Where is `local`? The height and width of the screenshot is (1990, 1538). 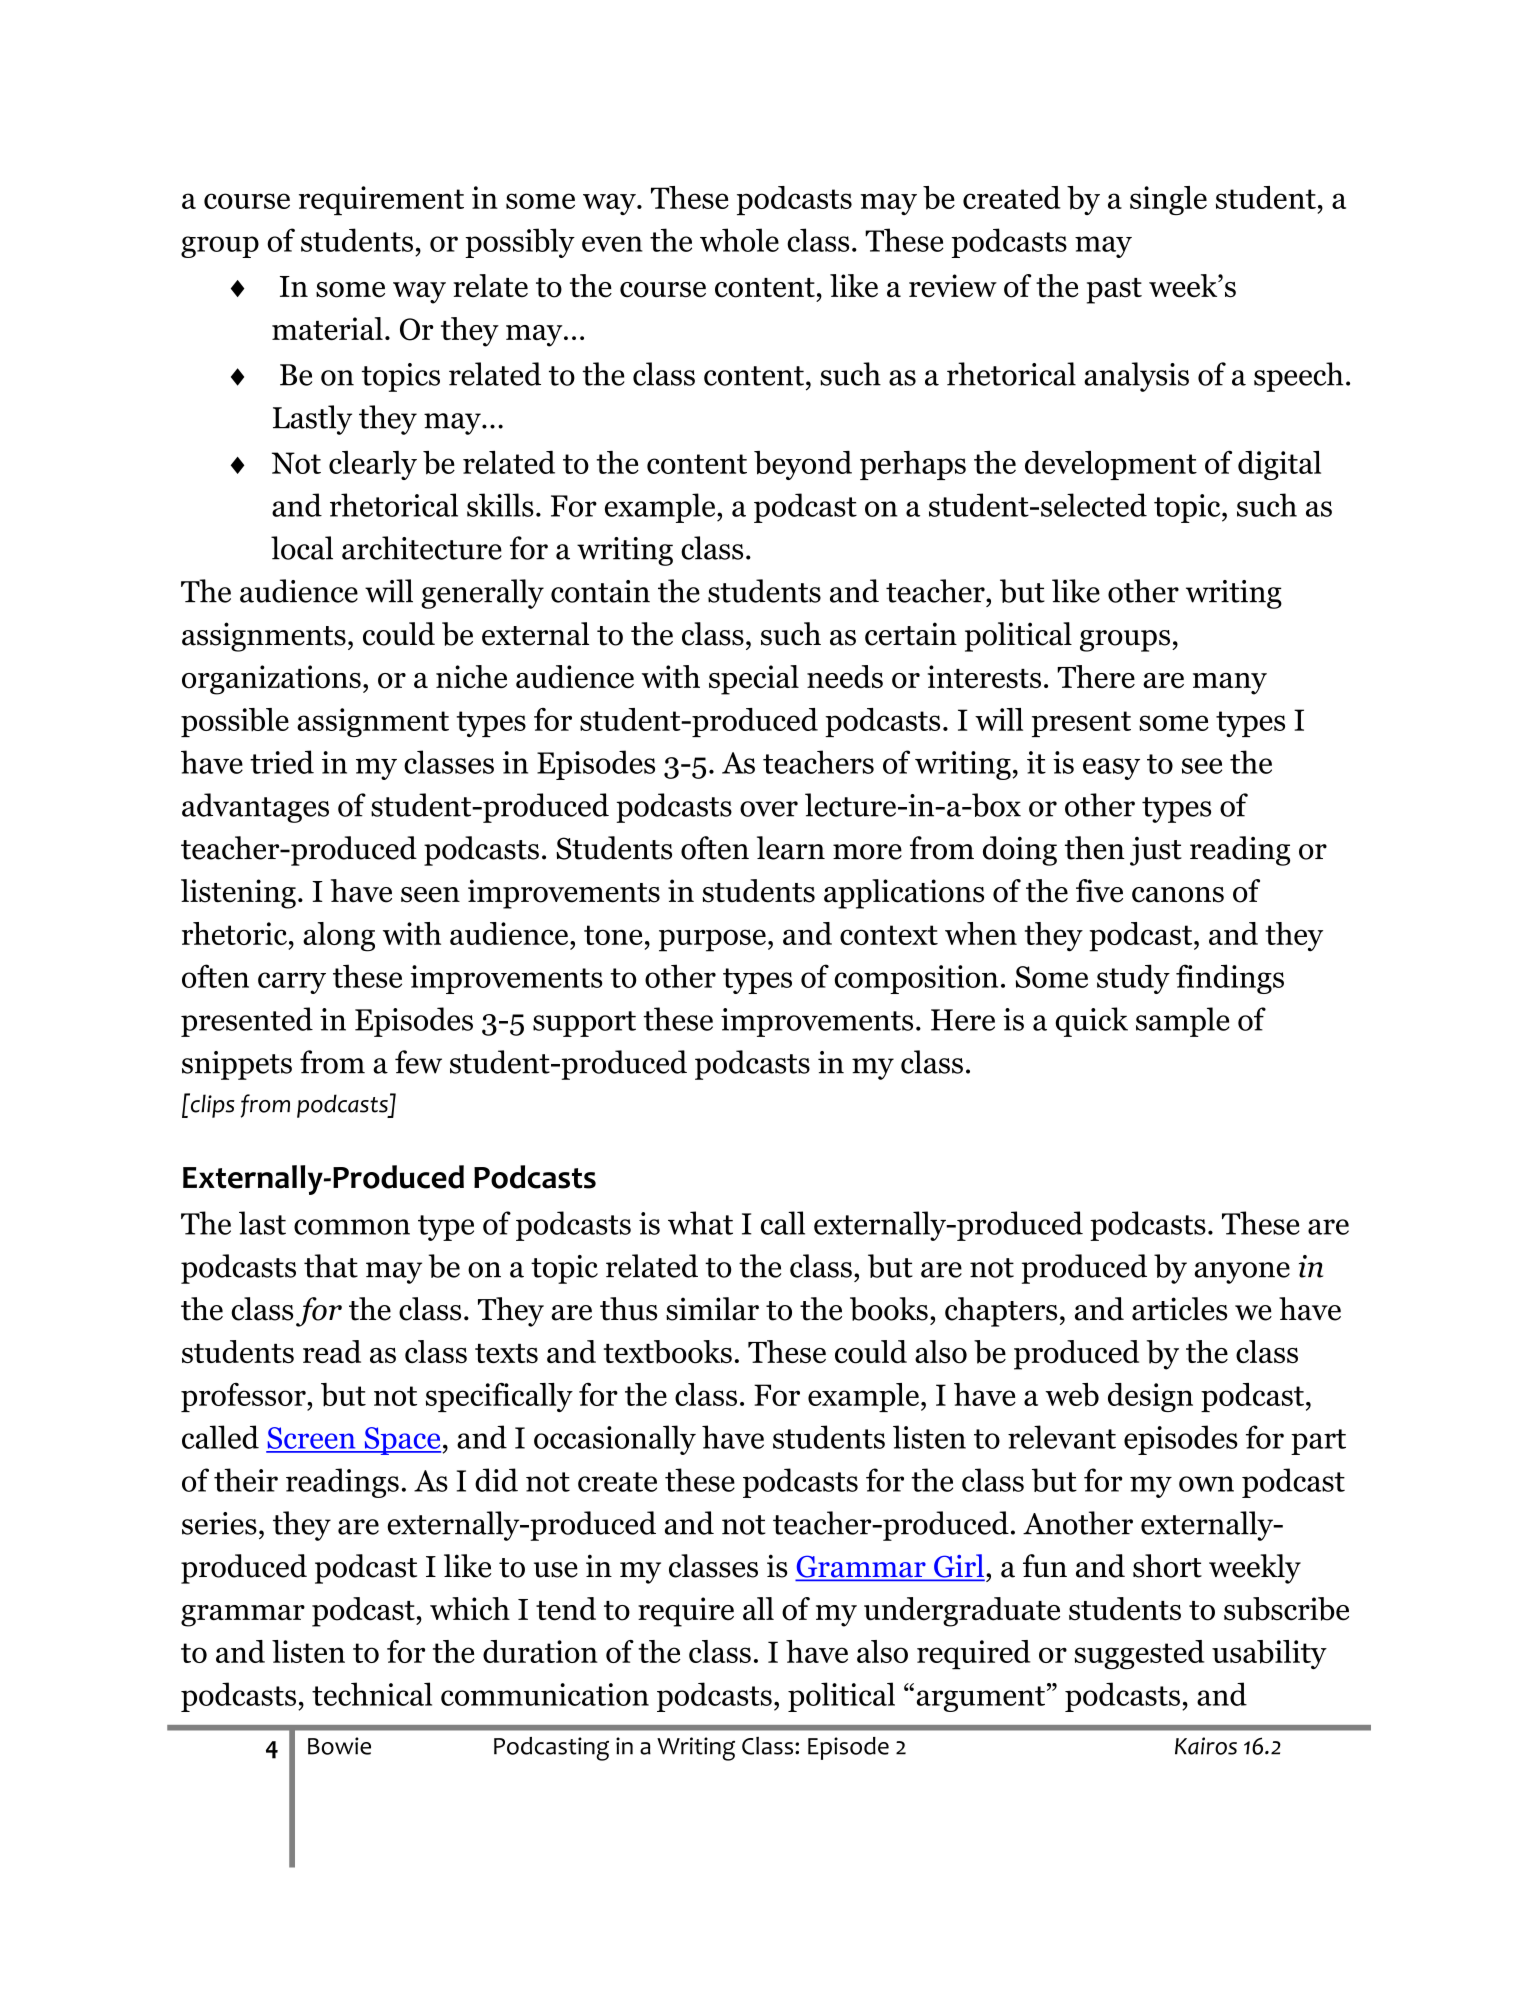 local is located at coordinates (302, 548).
